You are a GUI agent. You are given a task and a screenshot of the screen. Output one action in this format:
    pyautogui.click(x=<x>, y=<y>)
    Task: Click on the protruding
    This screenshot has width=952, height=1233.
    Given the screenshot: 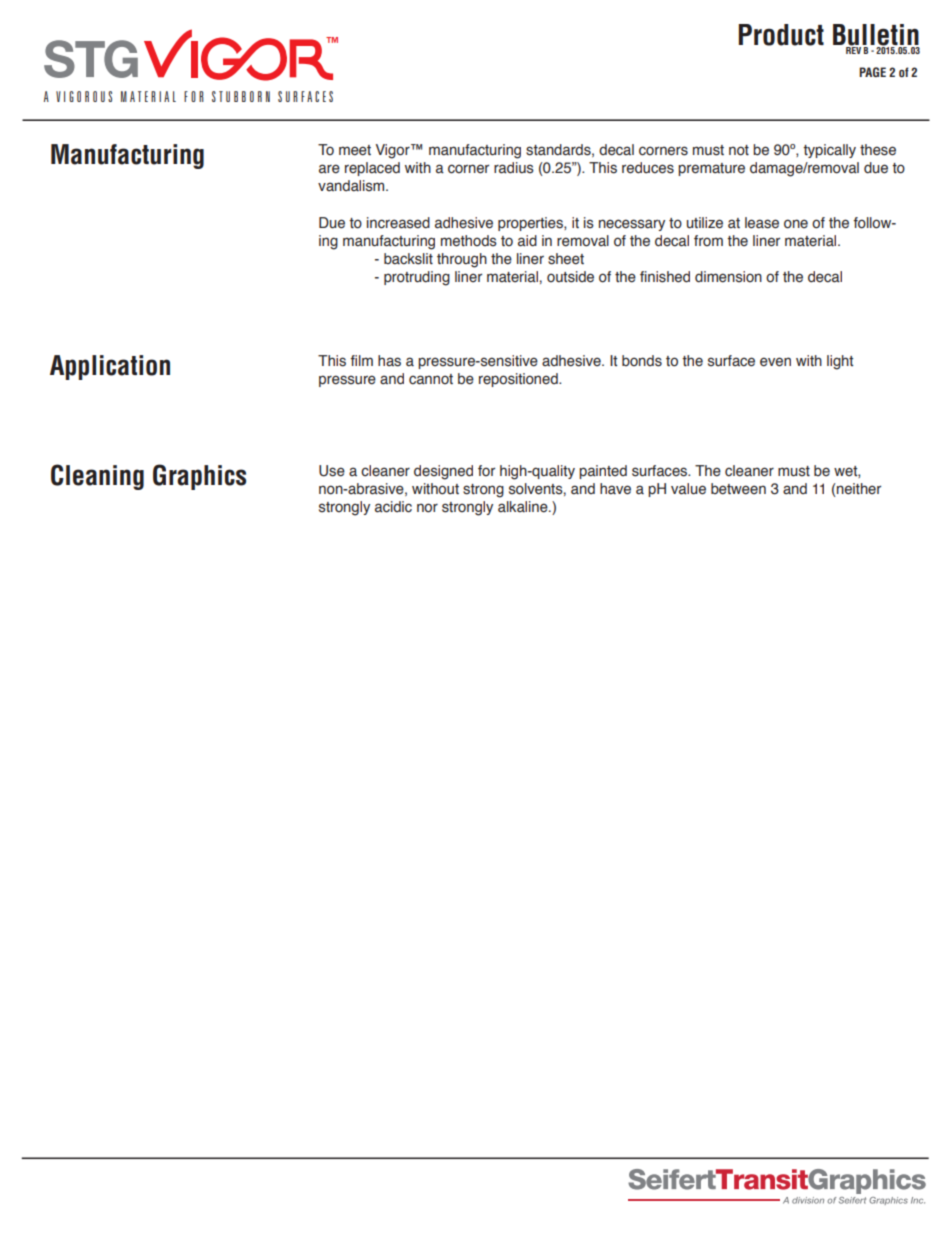 What is the action you would take?
    pyautogui.click(x=417, y=278)
